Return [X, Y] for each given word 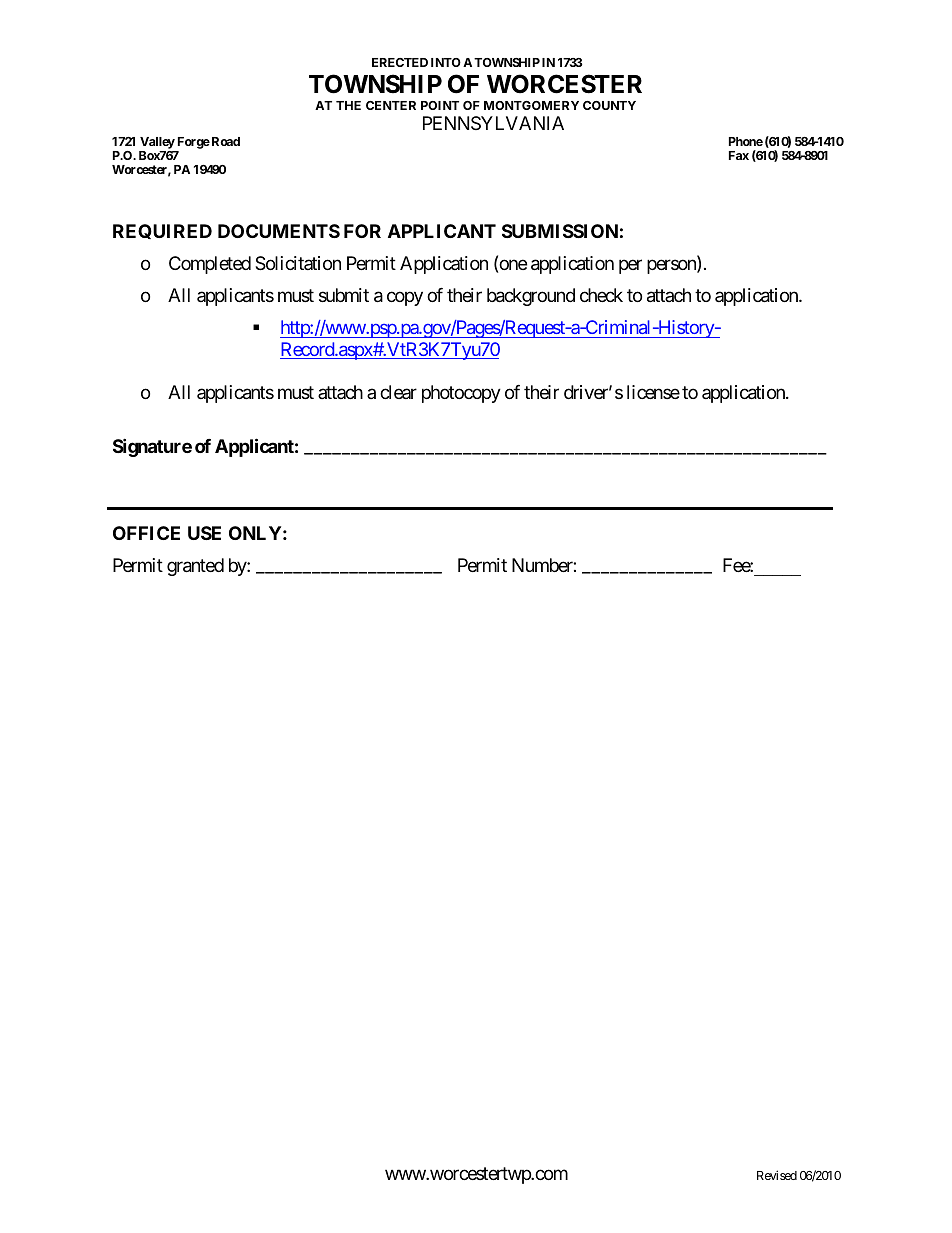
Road [224, 141]
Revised [777, 1175]
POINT [440, 105]
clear [398, 392]
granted [195, 567]
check [601, 295]
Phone [746, 141]
